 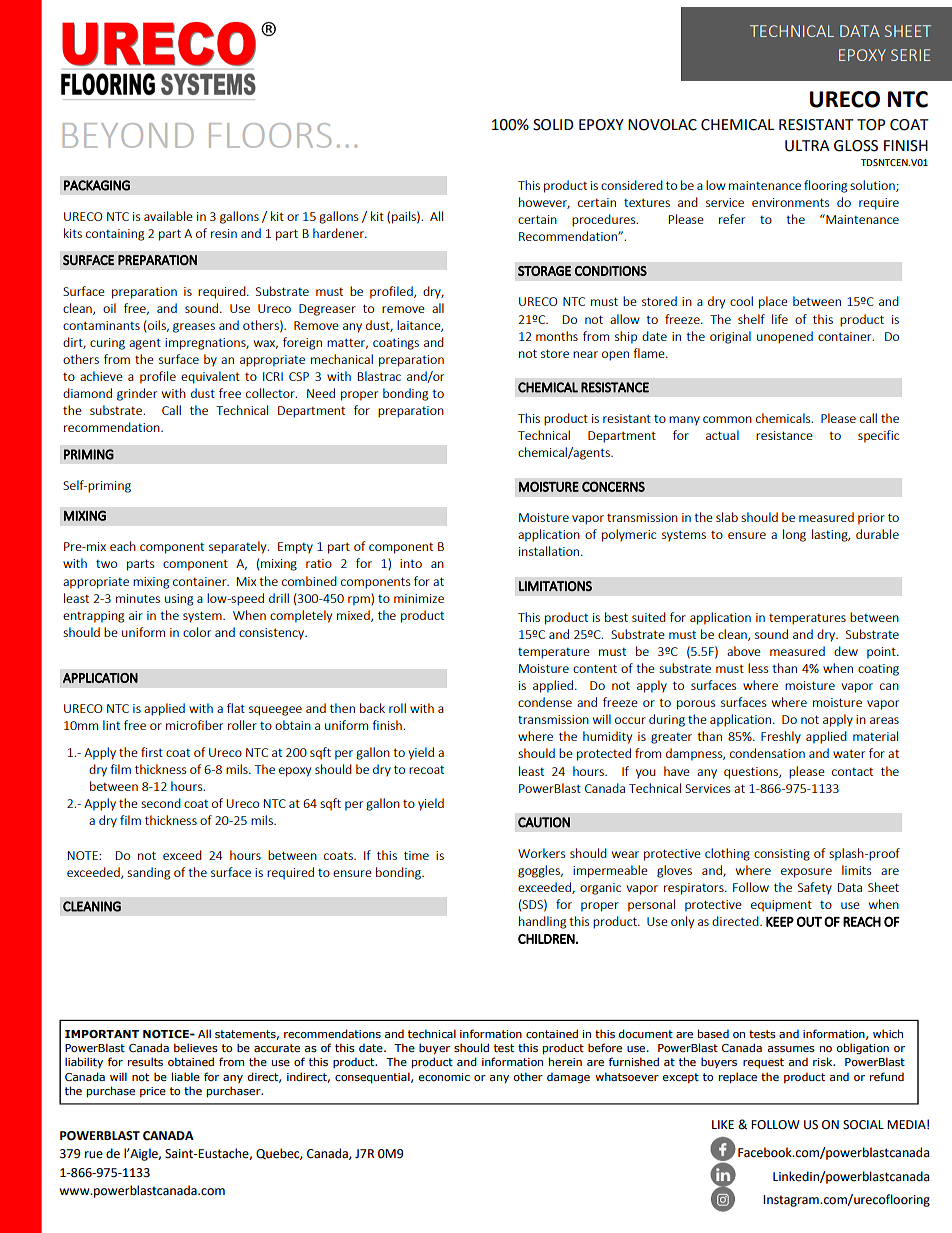 What do you see at coordinates (194, 328) in the image?
I see `greases` at bounding box center [194, 328].
